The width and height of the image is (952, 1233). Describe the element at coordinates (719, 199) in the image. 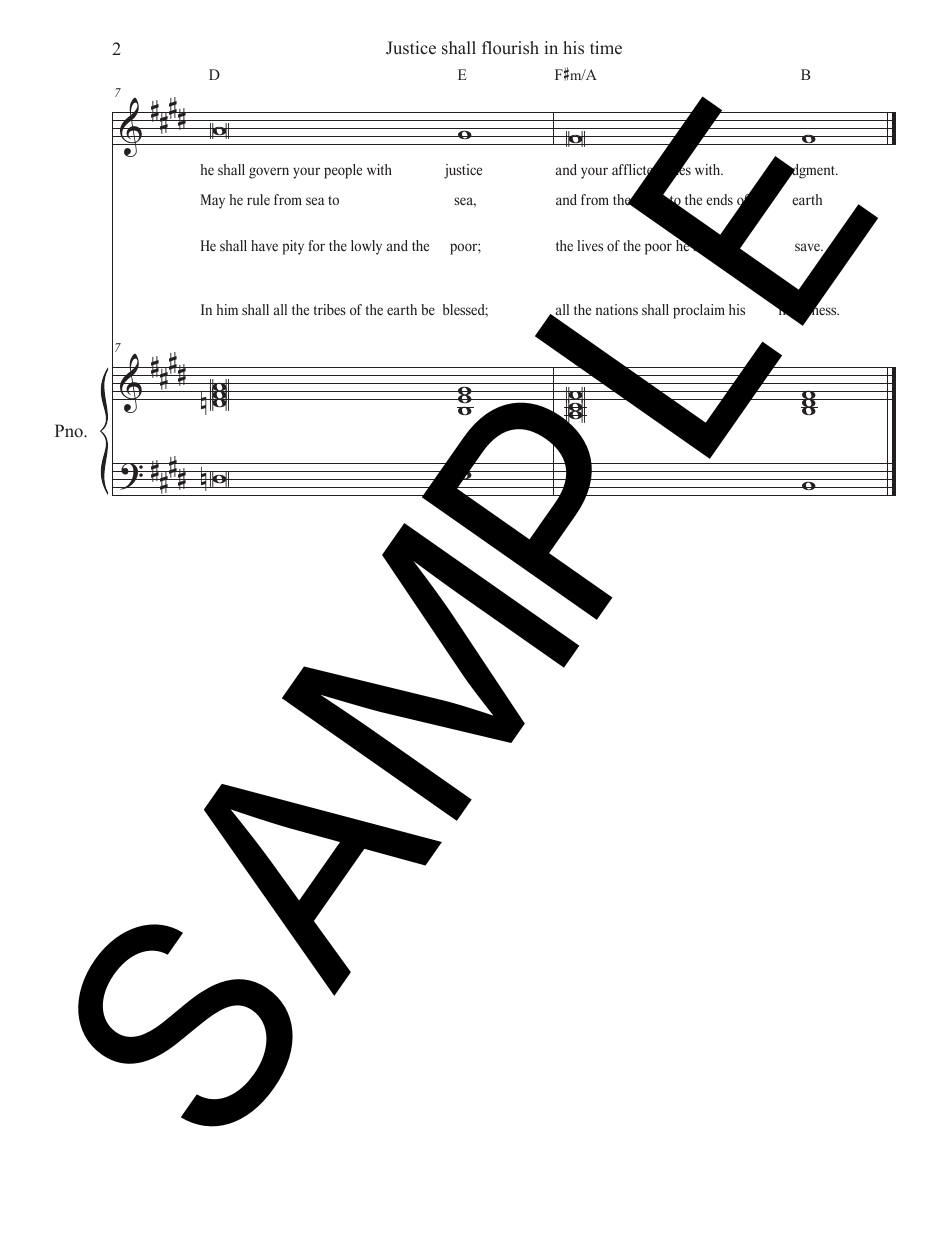

I see `ends` at that location.
